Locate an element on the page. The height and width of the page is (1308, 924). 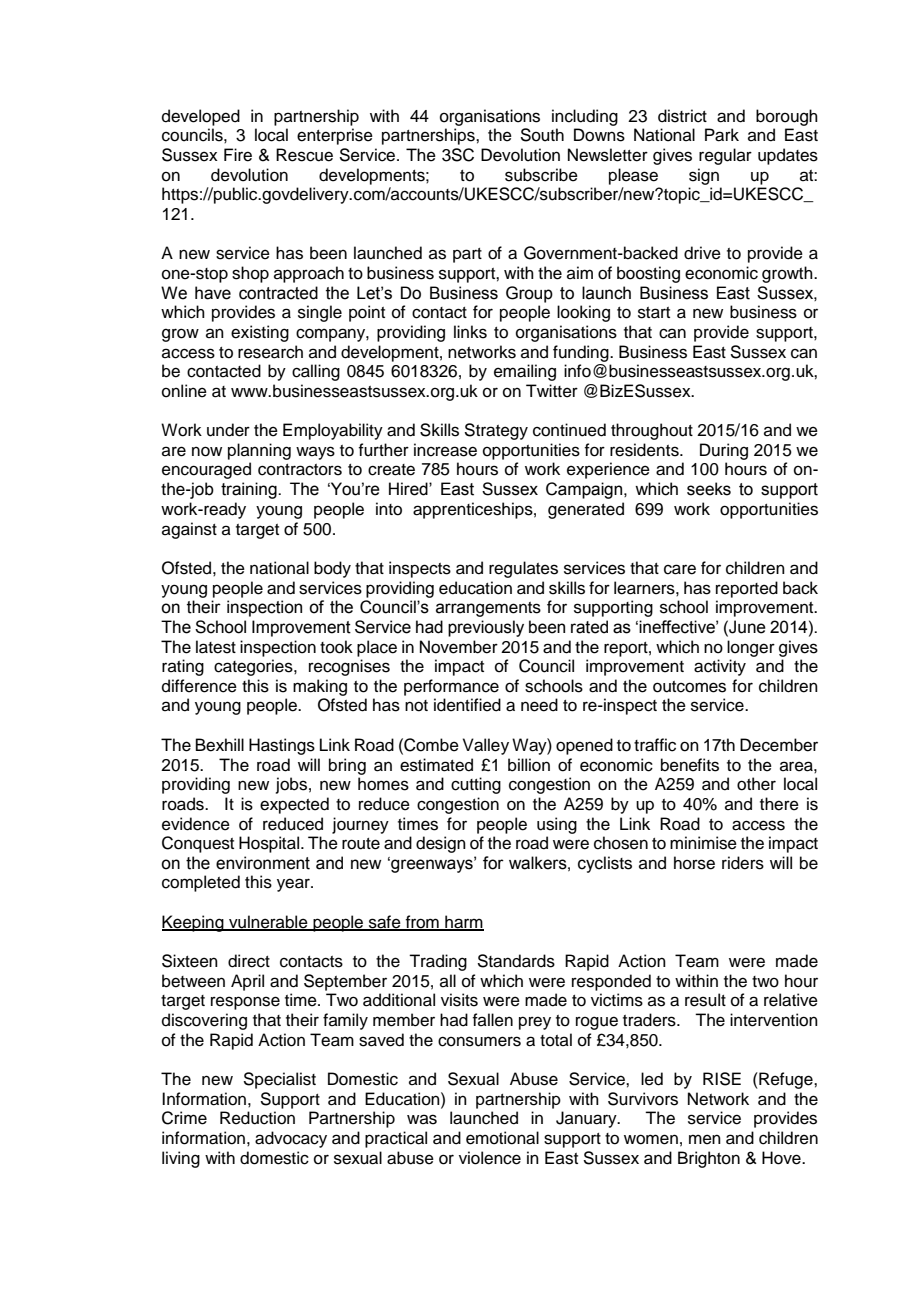
regular is located at coordinates (725, 156).
